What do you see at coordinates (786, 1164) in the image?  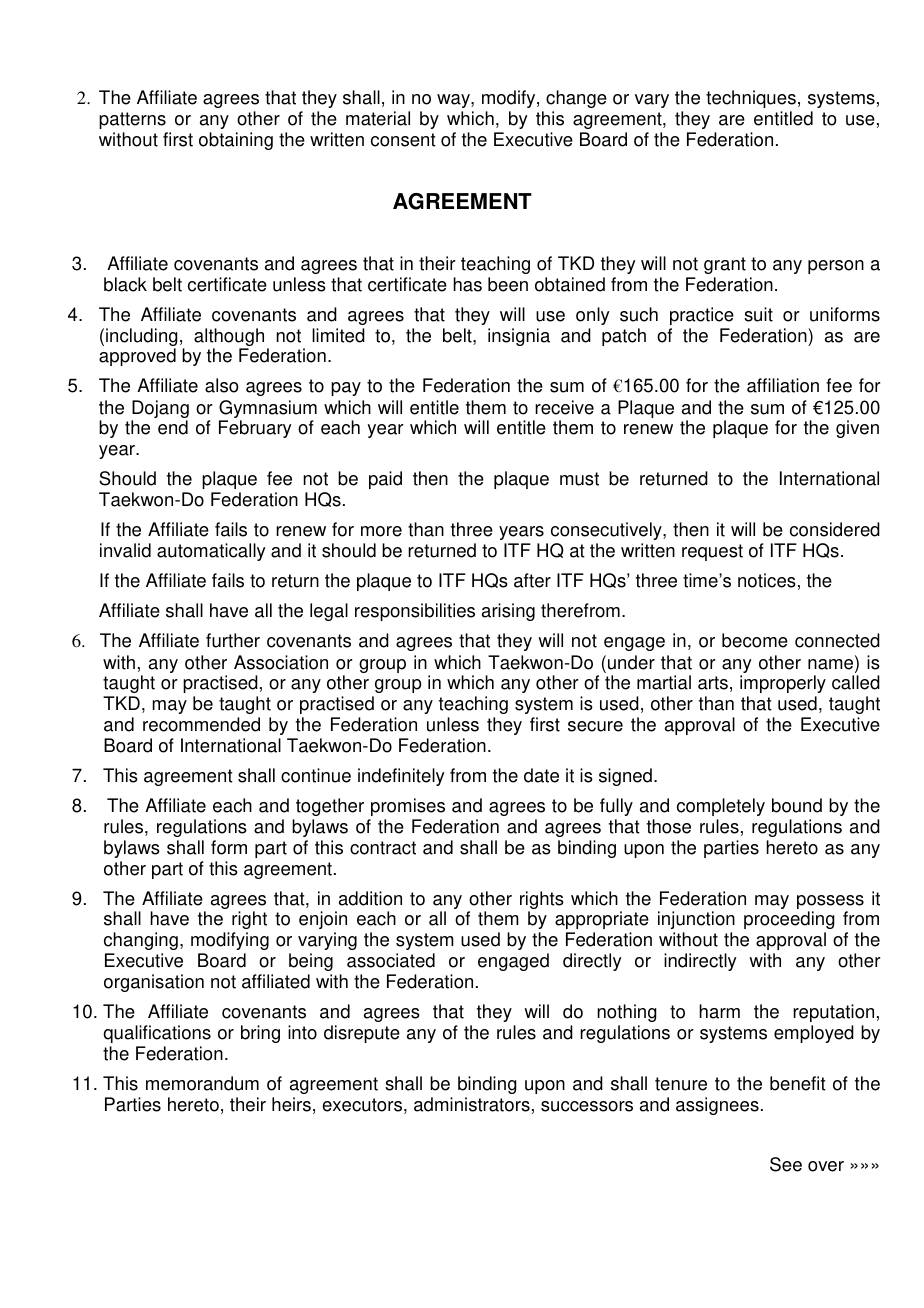 I see `See` at bounding box center [786, 1164].
